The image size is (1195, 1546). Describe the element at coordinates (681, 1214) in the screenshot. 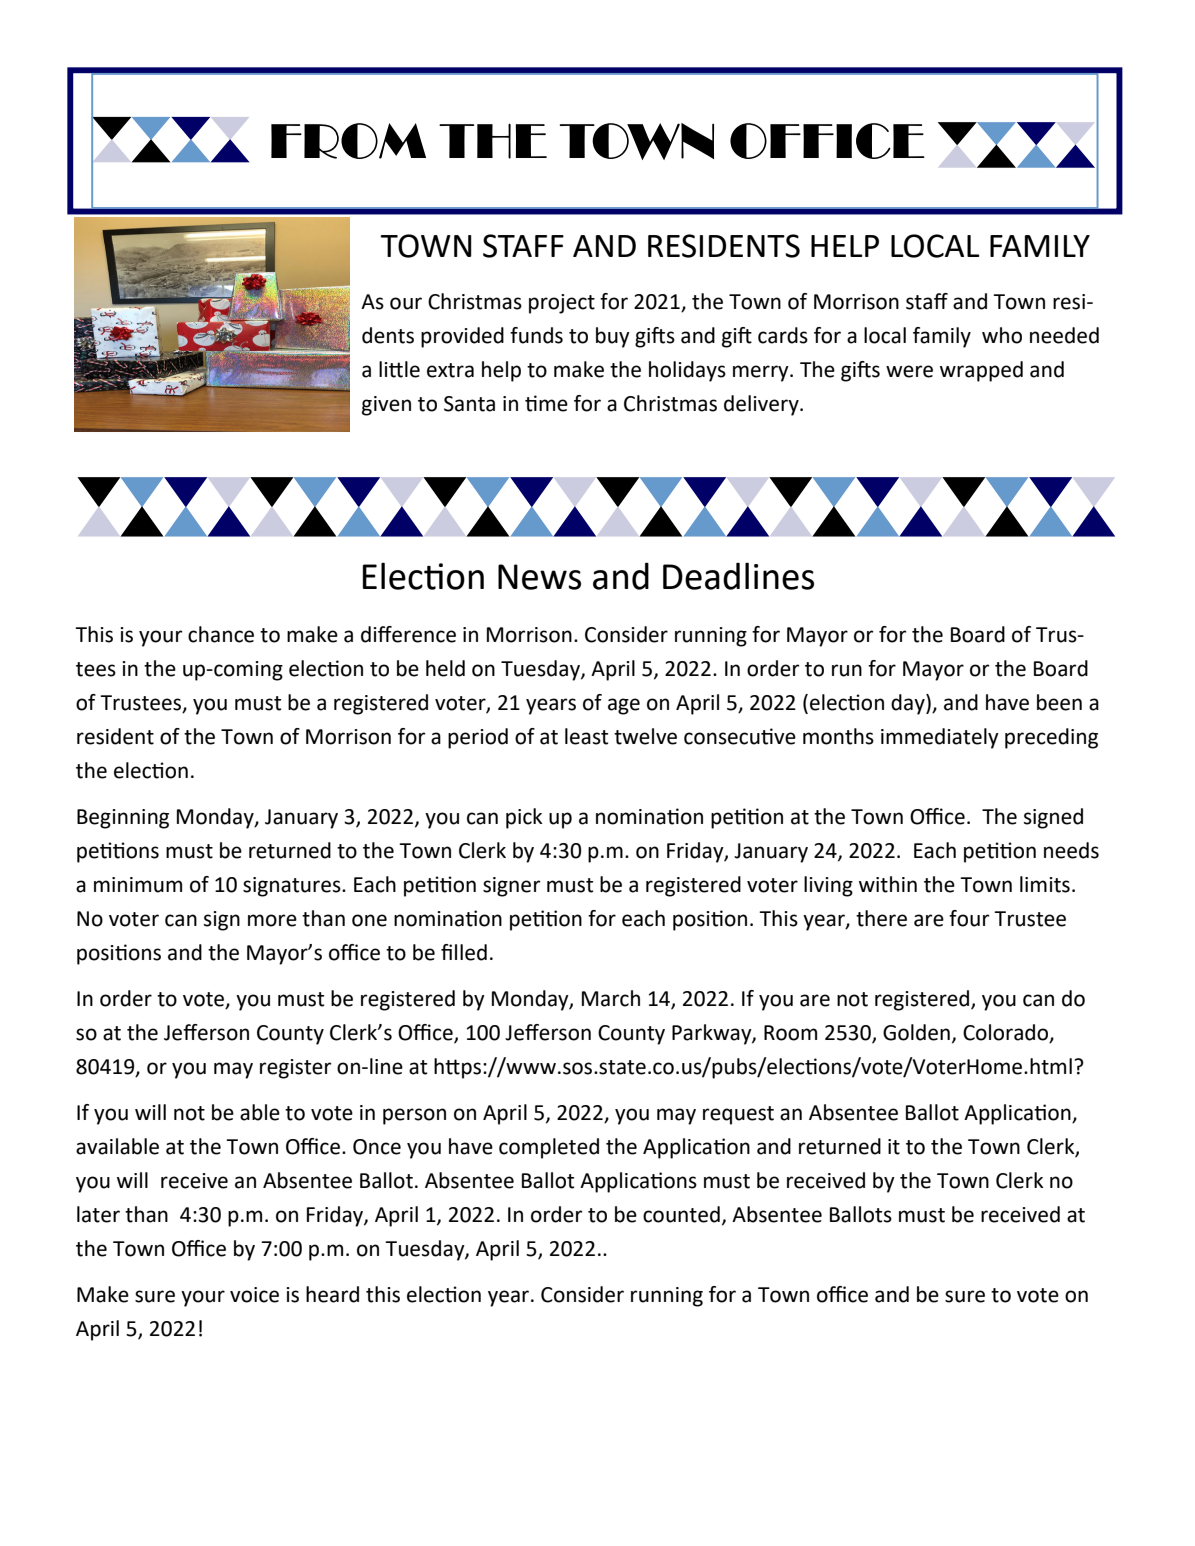

I see `counted` at that location.
